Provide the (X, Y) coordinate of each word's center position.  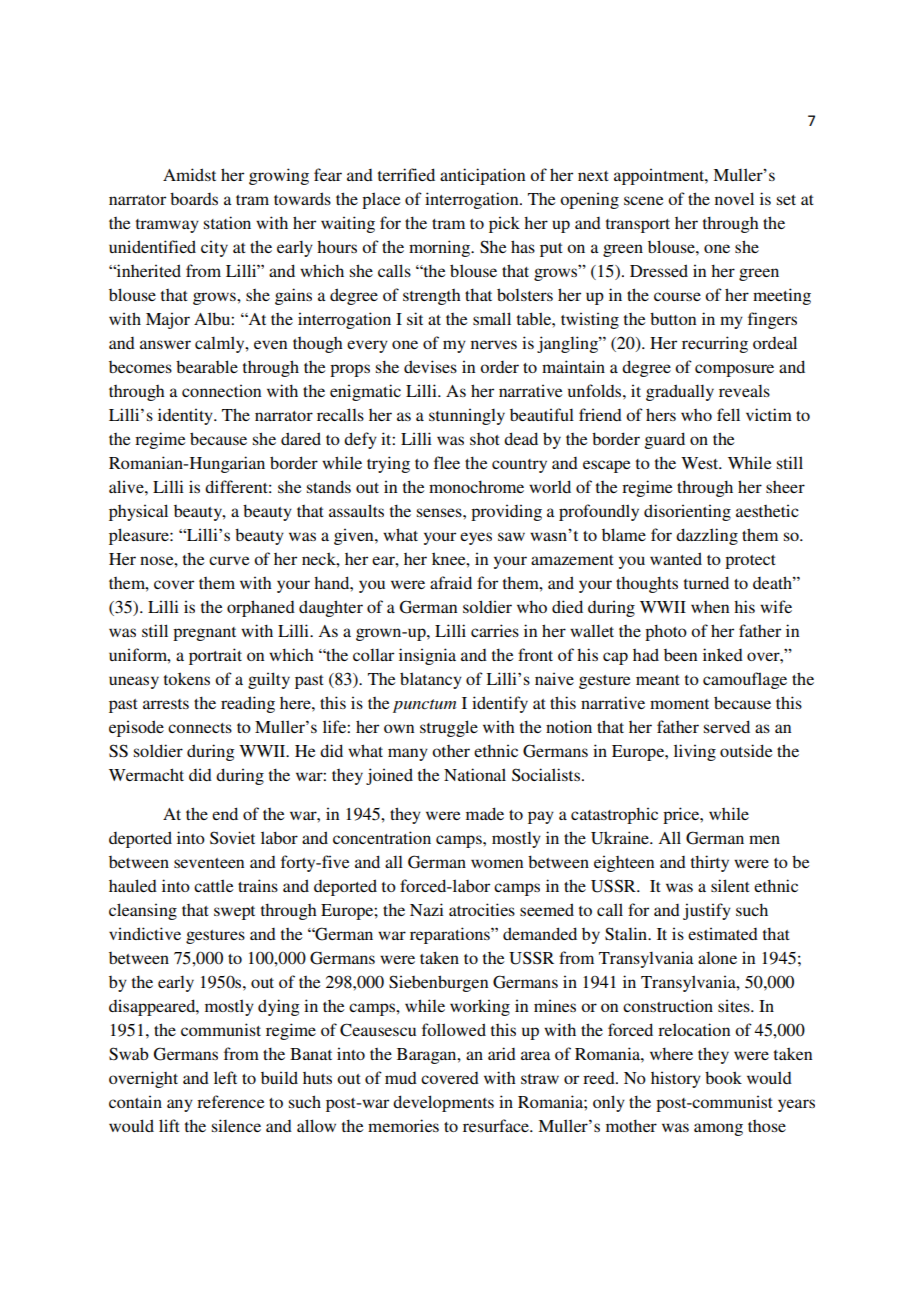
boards (194, 198)
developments (443, 1103)
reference (231, 1101)
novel (734, 198)
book (723, 1077)
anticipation (482, 176)
